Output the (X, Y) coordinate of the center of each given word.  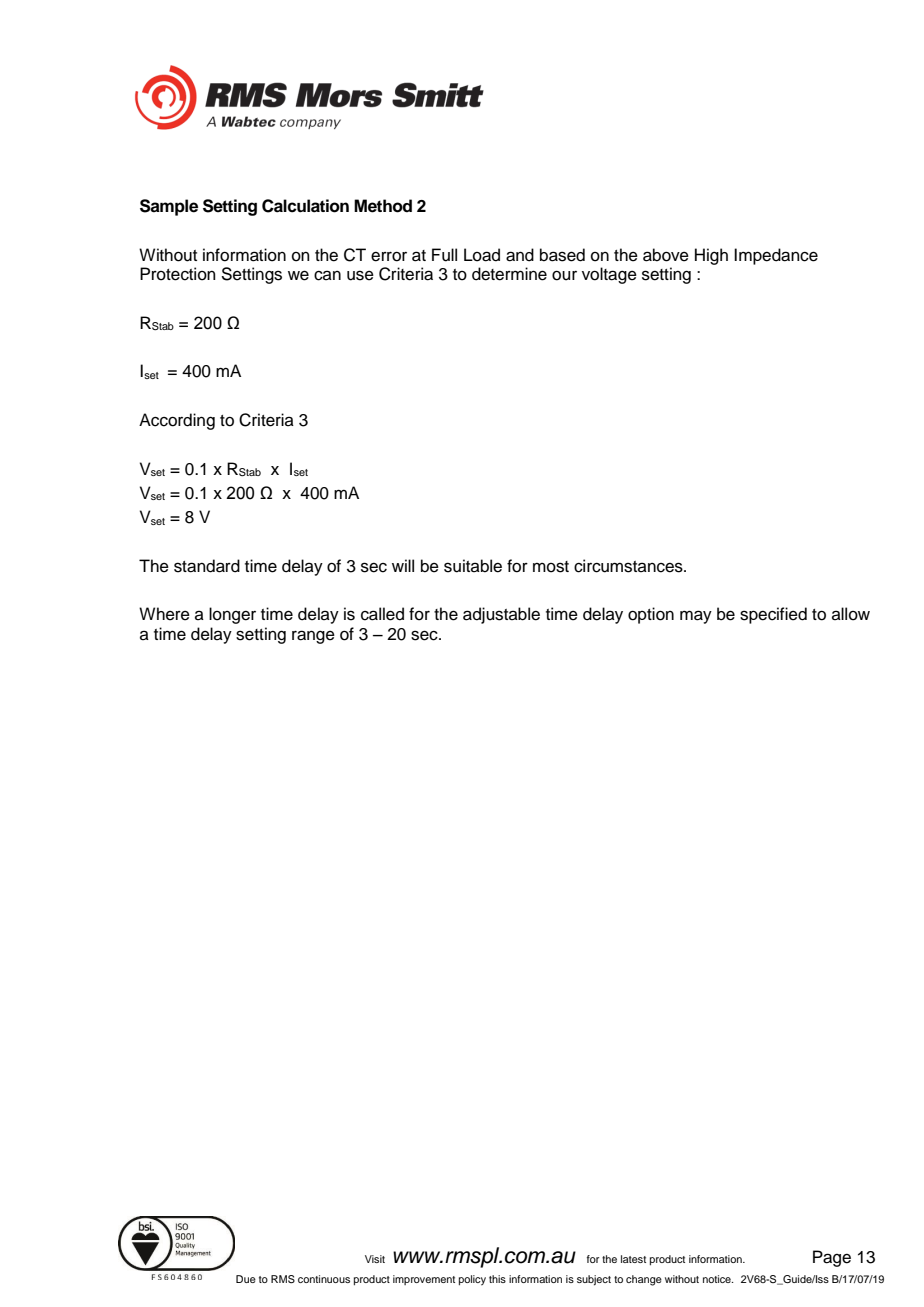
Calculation (305, 206)
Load (482, 255)
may (696, 617)
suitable (473, 566)
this (497, 1279)
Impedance (776, 256)
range (313, 637)
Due (246, 1279)
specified (773, 615)
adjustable (501, 615)
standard (207, 566)
